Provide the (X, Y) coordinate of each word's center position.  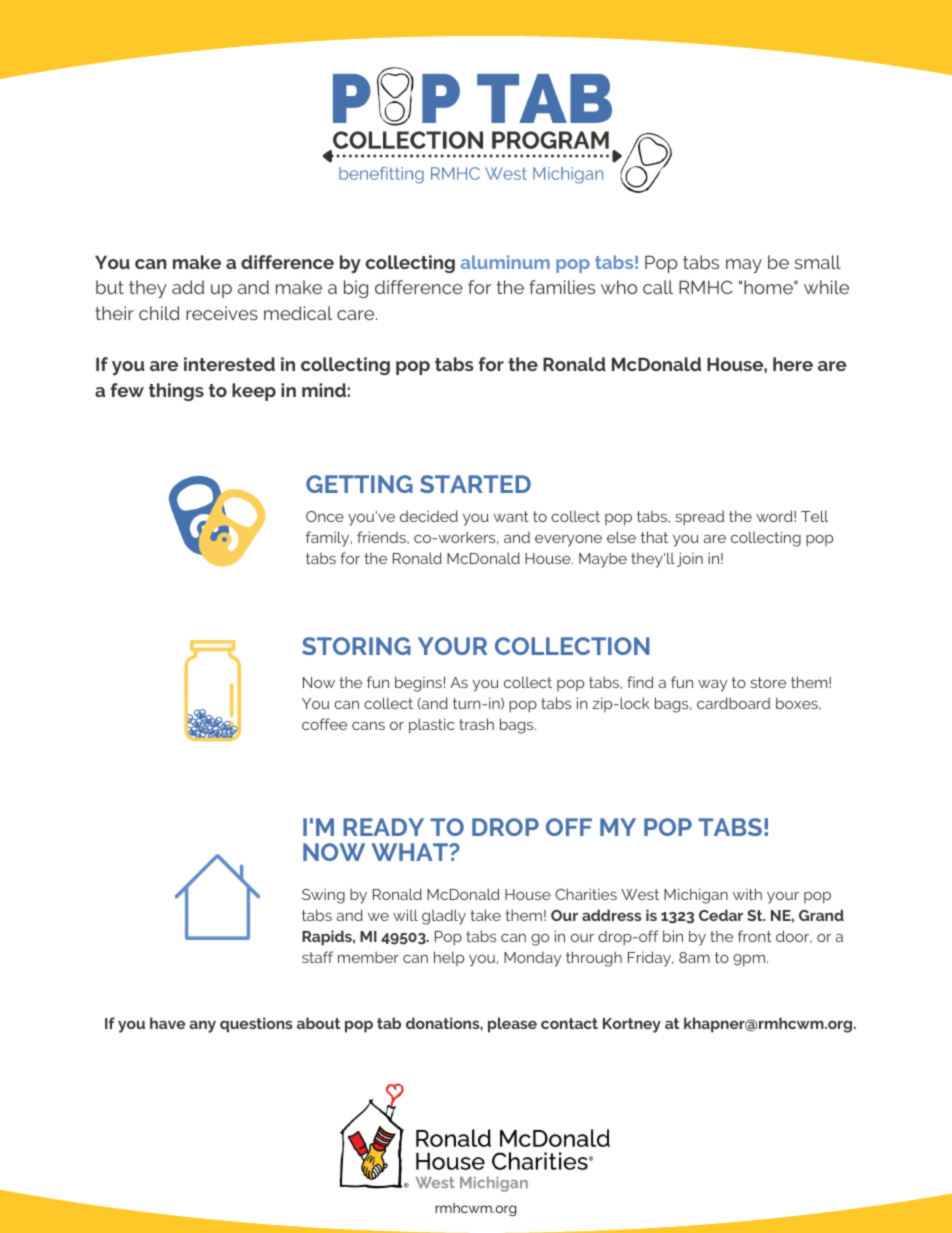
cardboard (733, 703)
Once (325, 516)
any (202, 1026)
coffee (324, 724)
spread (699, 517)
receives (222, 313)
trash (476, 724)
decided (429, 516)
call (658, 287)
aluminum (505, 262)
